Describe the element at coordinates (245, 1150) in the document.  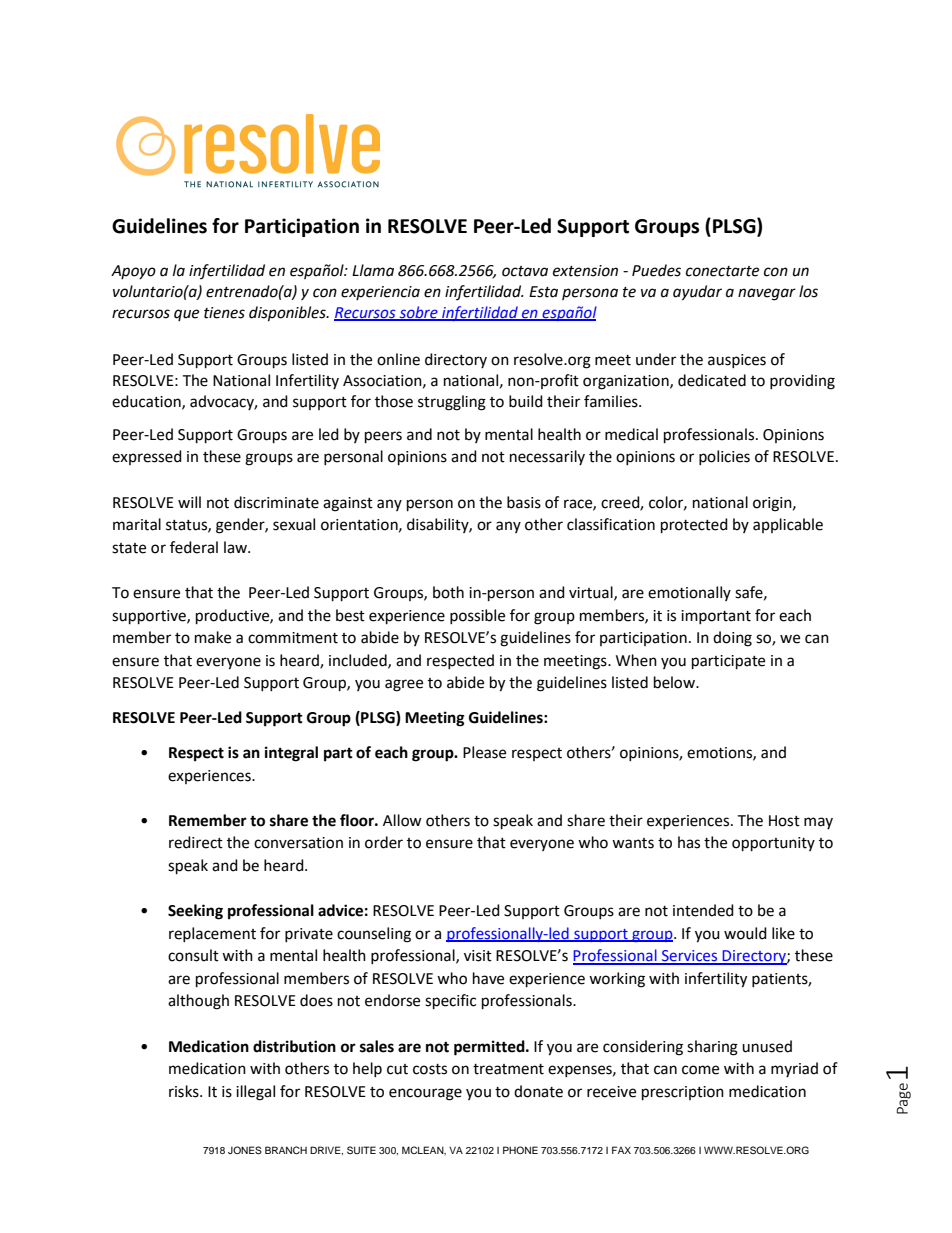
I see `JONES` at that location.
